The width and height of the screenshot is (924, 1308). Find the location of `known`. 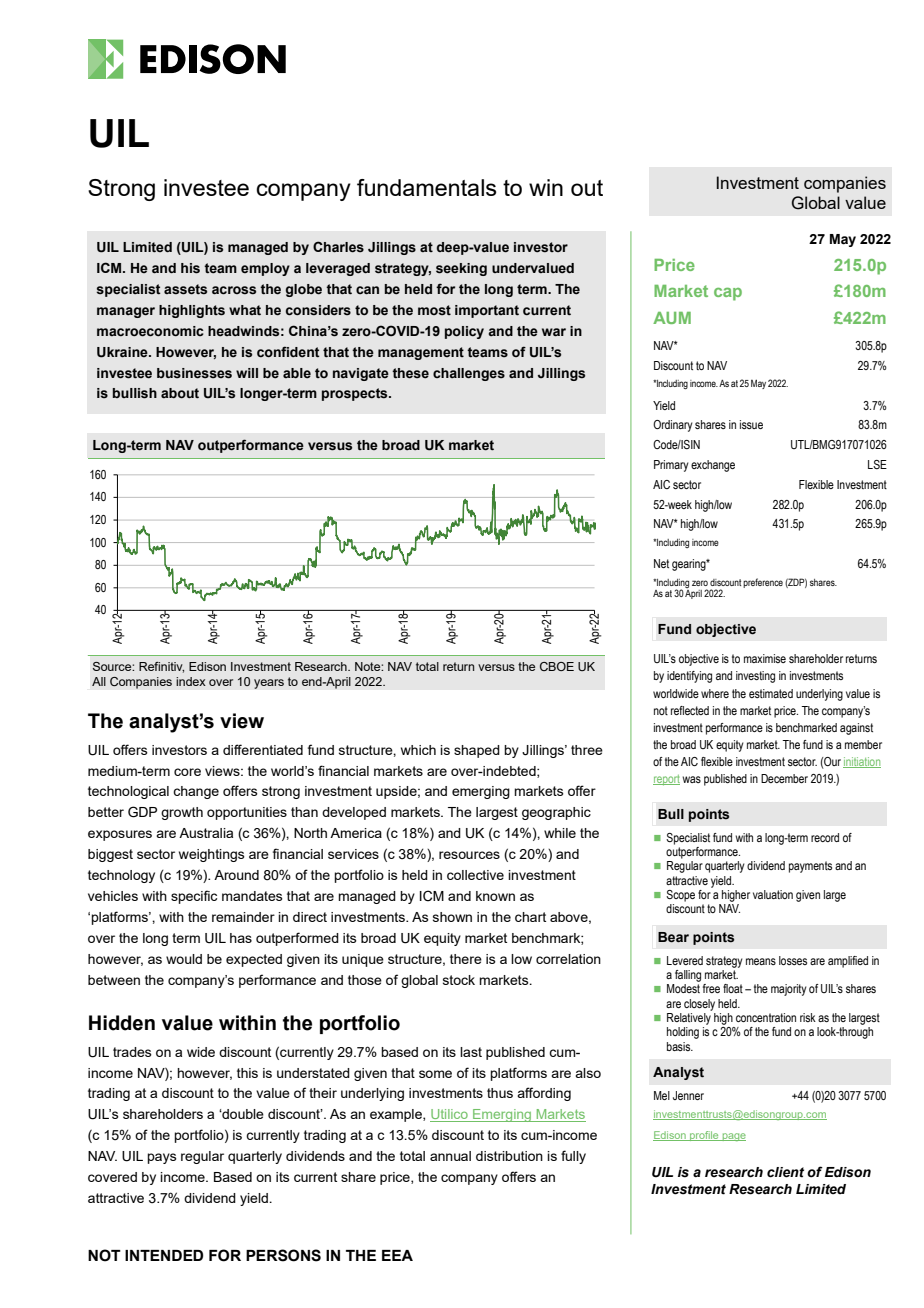

known is located at coordinates (495, 896).
